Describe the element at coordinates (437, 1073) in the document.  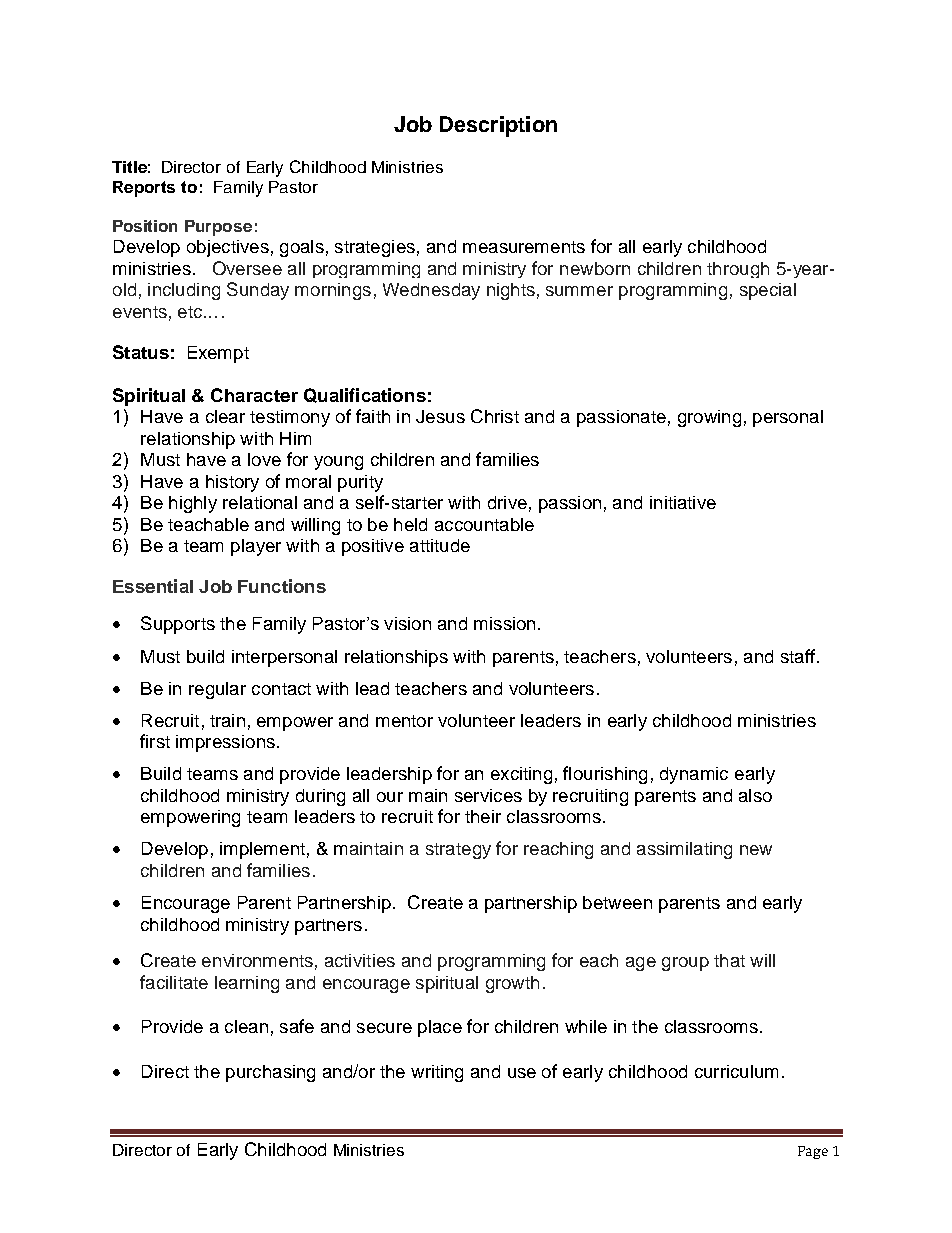
I see `writing` at that location.
